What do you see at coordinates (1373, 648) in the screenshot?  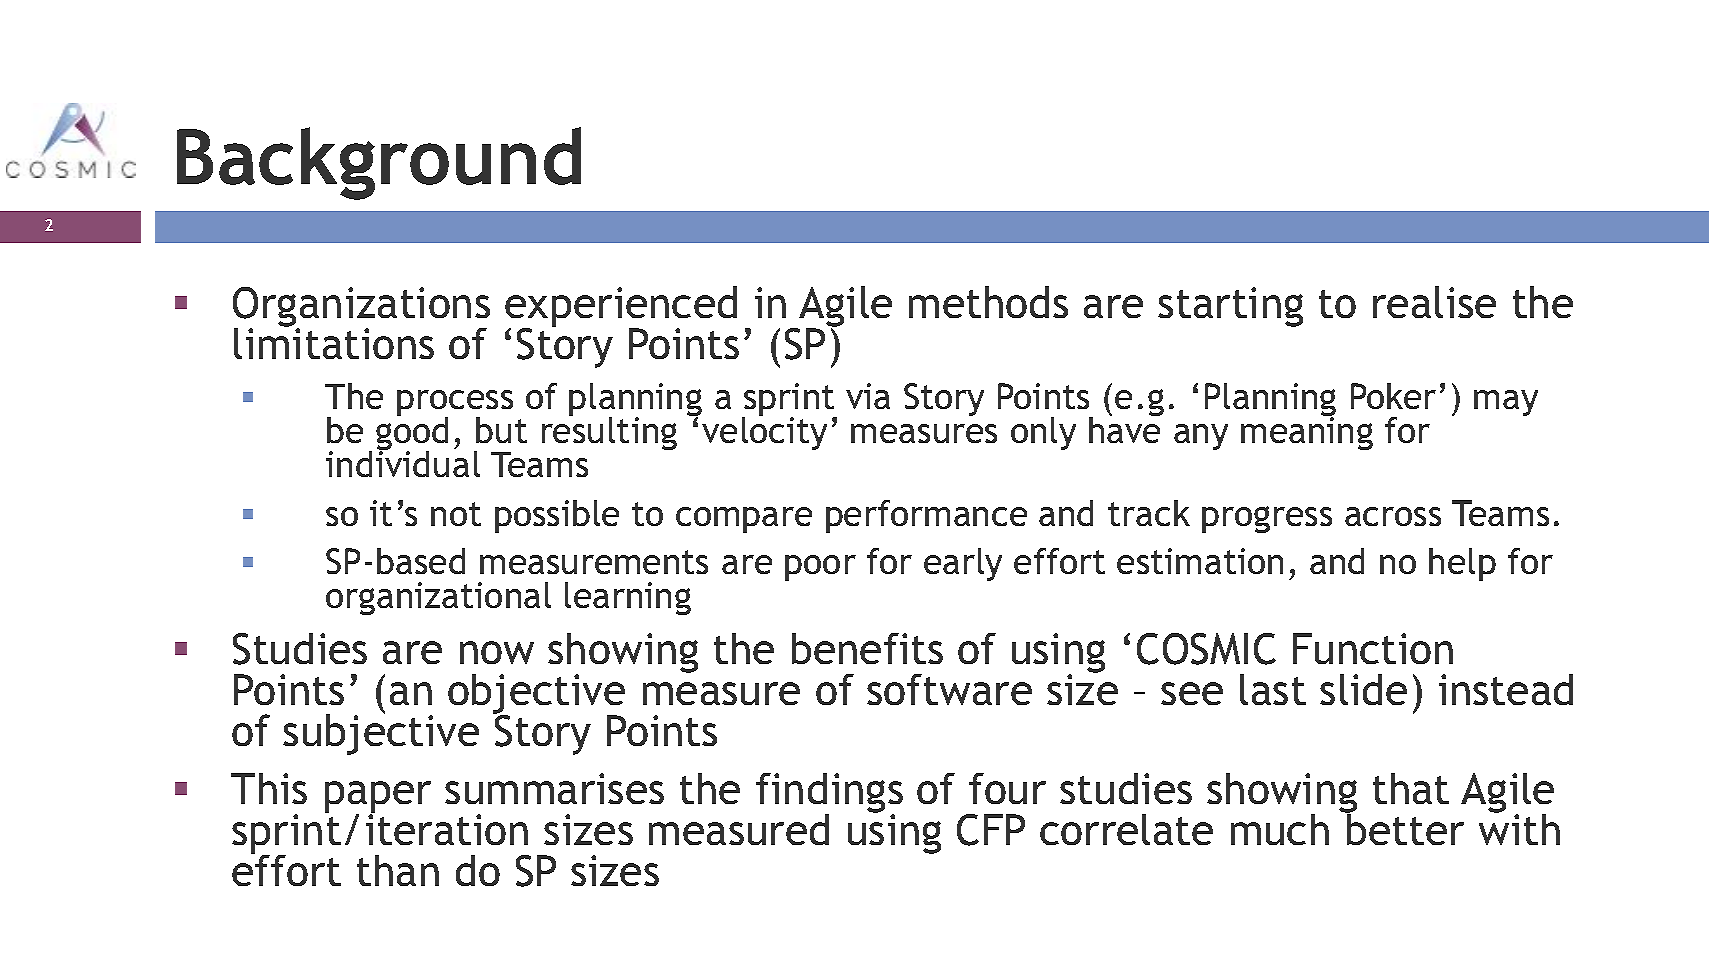 I see `Function` at bounding box center [1373, 648].
